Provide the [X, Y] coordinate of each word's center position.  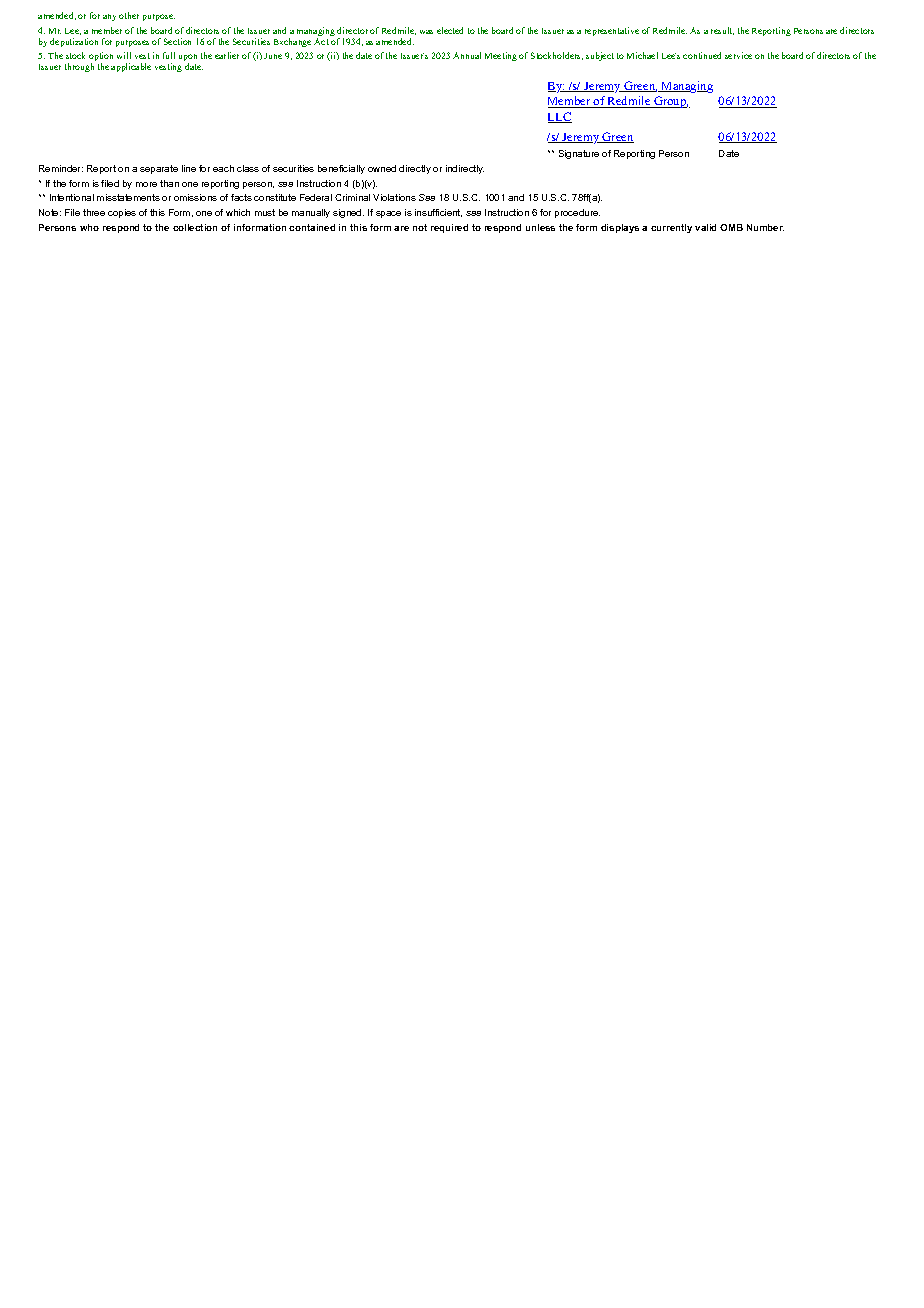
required [449, 228]
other [129, 15]
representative [612, 31]
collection [195, 227]
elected [450, 30]
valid [705, 227]
